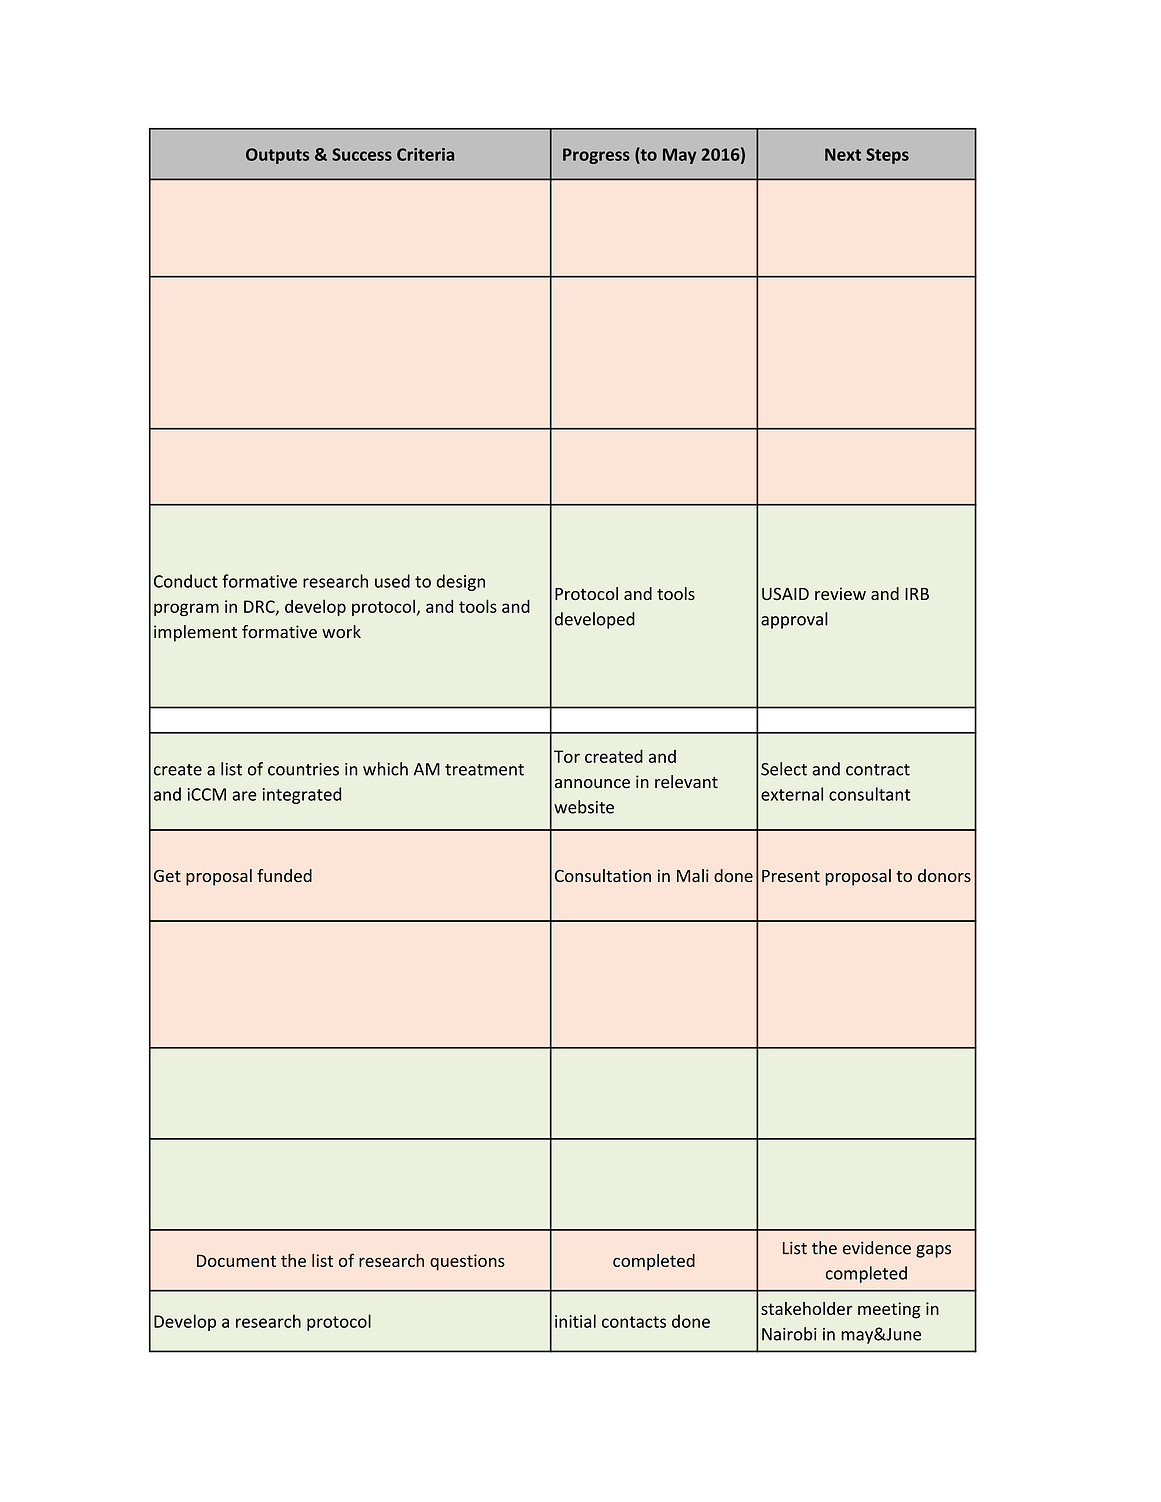 The width and height of the image is (1161, 1502). Describe the element at coordinates (236, 1260) in the image. I see `Document` at that location.
